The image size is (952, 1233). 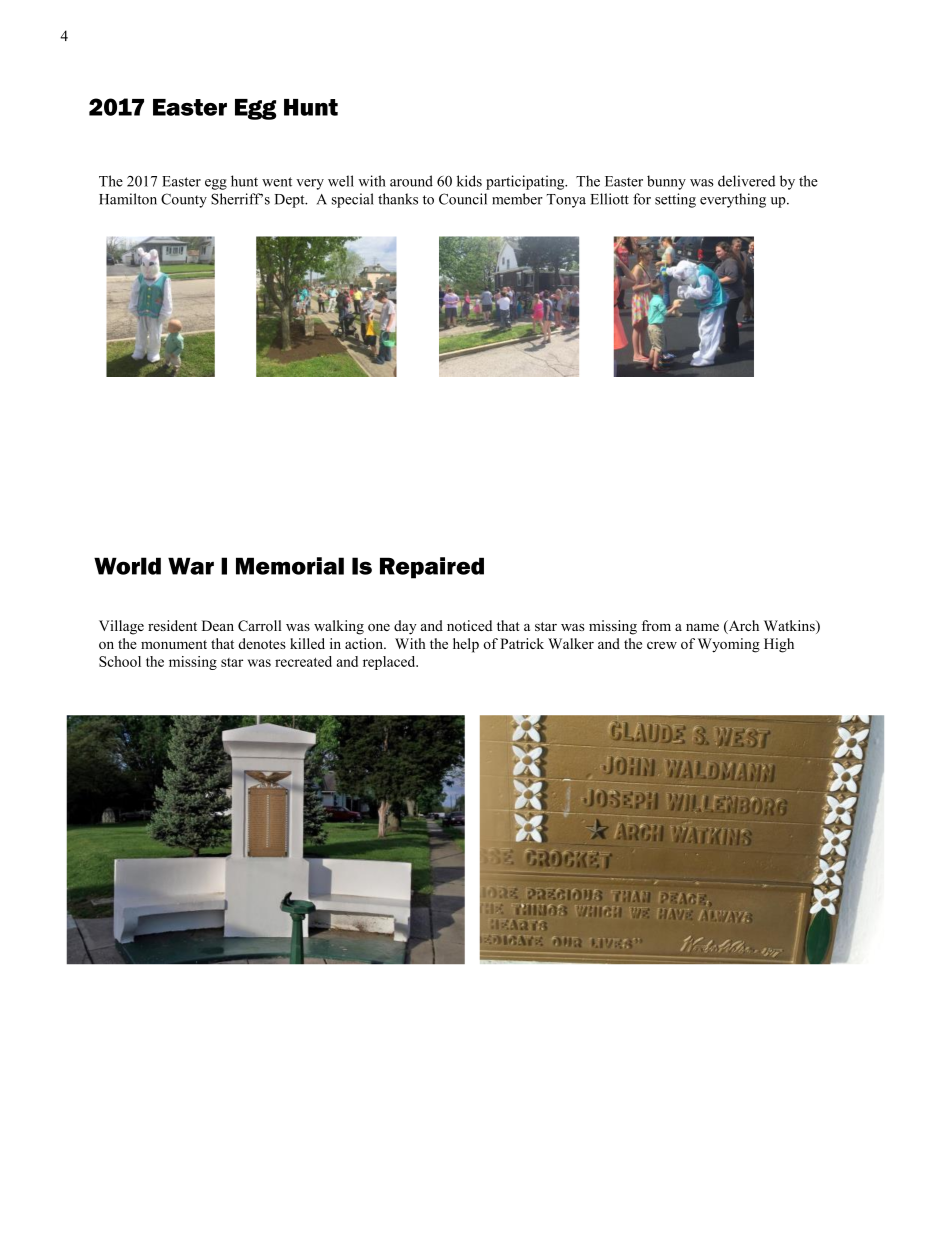 What do you see at coordinates (291, 201) in the image?
I see `Dept` at bounding box center [291, 201].
